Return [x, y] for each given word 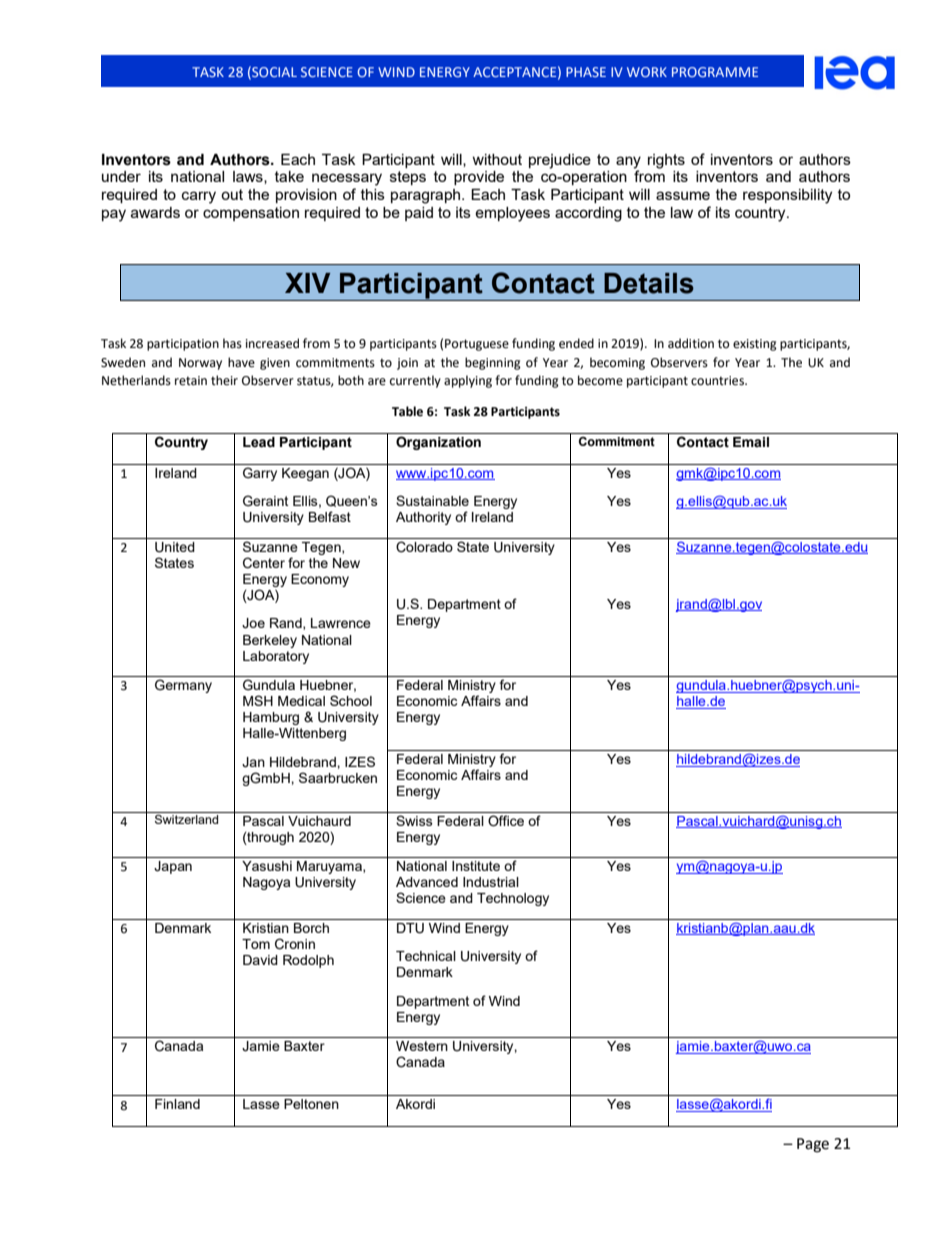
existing [755, 345]
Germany [183, 686]
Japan [173, 867]
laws [249, 177]
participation [183, 345]
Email [751, 442]
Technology [513, 899]
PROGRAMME [715, 72]
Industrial [491, 882]
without [497, 159]
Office [506, 821]
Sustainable [432, 500]
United [175, 547]
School [351, 700]
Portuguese [477, 345]
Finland [177, 1104]
